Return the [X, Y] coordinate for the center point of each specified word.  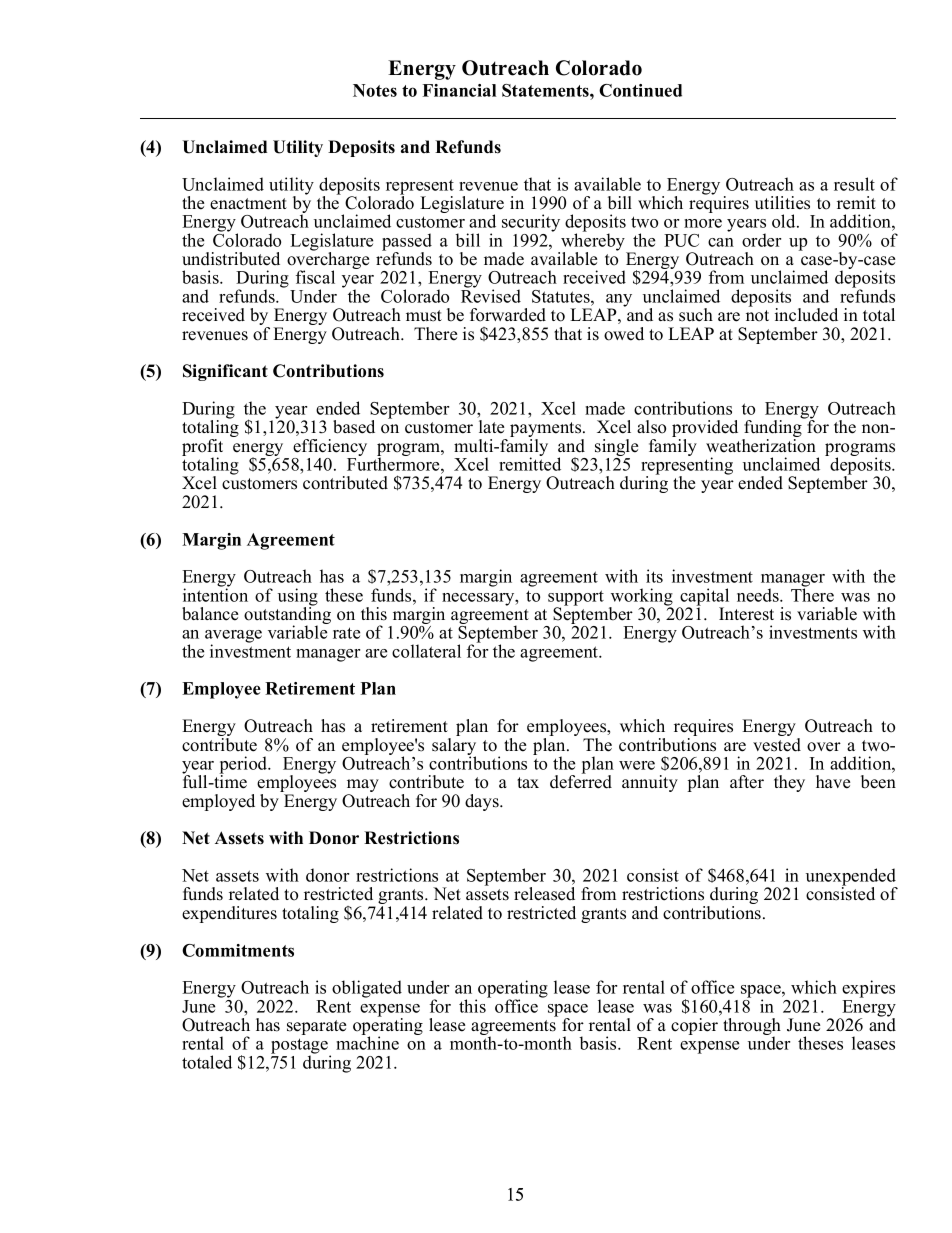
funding [773, 429]
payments [547, 431]
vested [777, 743]
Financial [459, 90]
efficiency [330, 449]
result [854, 184]
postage [299, 1047]
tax [528, 782]
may [362, 787]
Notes [375, 90]
